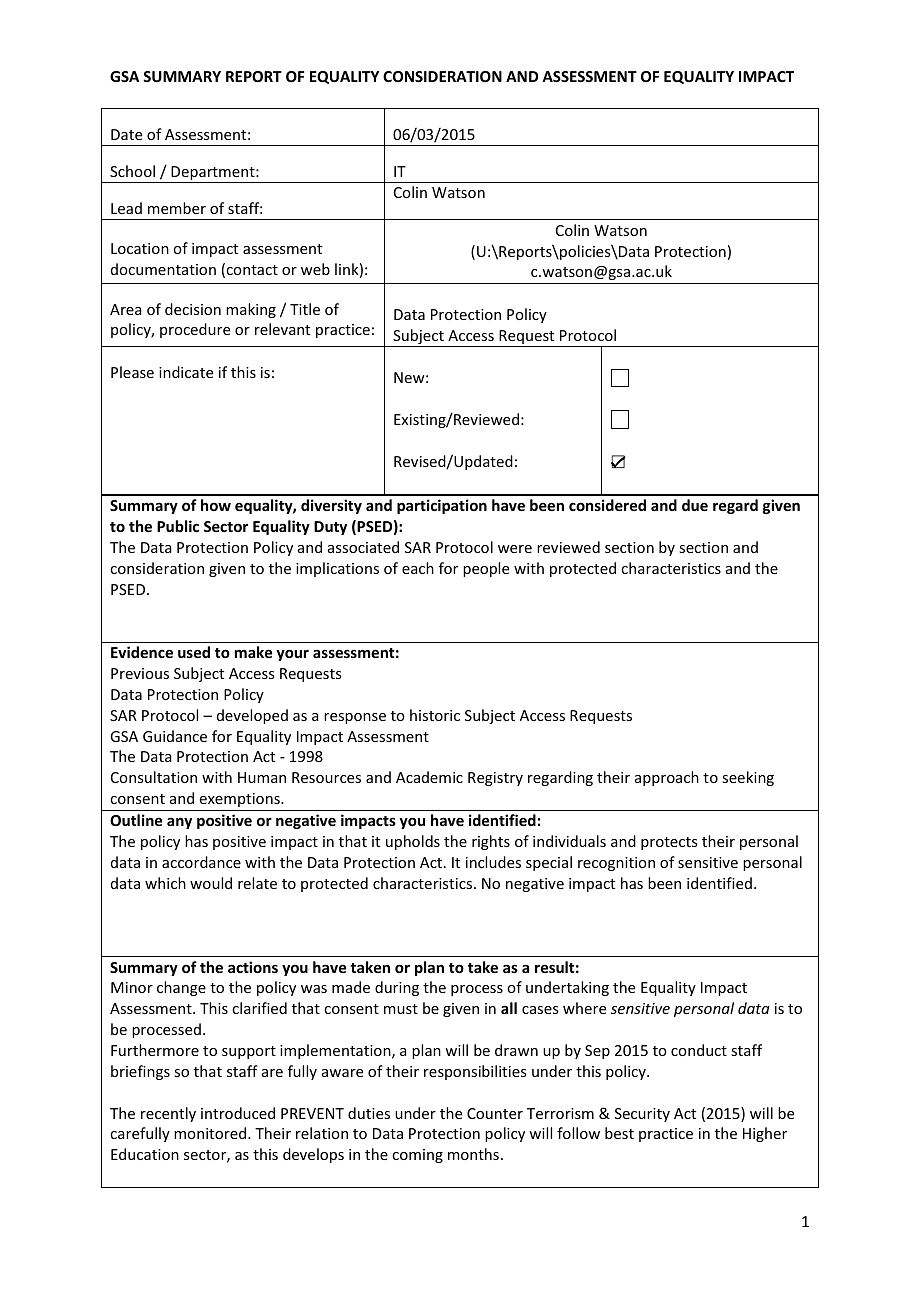  Describe the element at coordinates (177, 208) in the page. I see `member` at that location.
